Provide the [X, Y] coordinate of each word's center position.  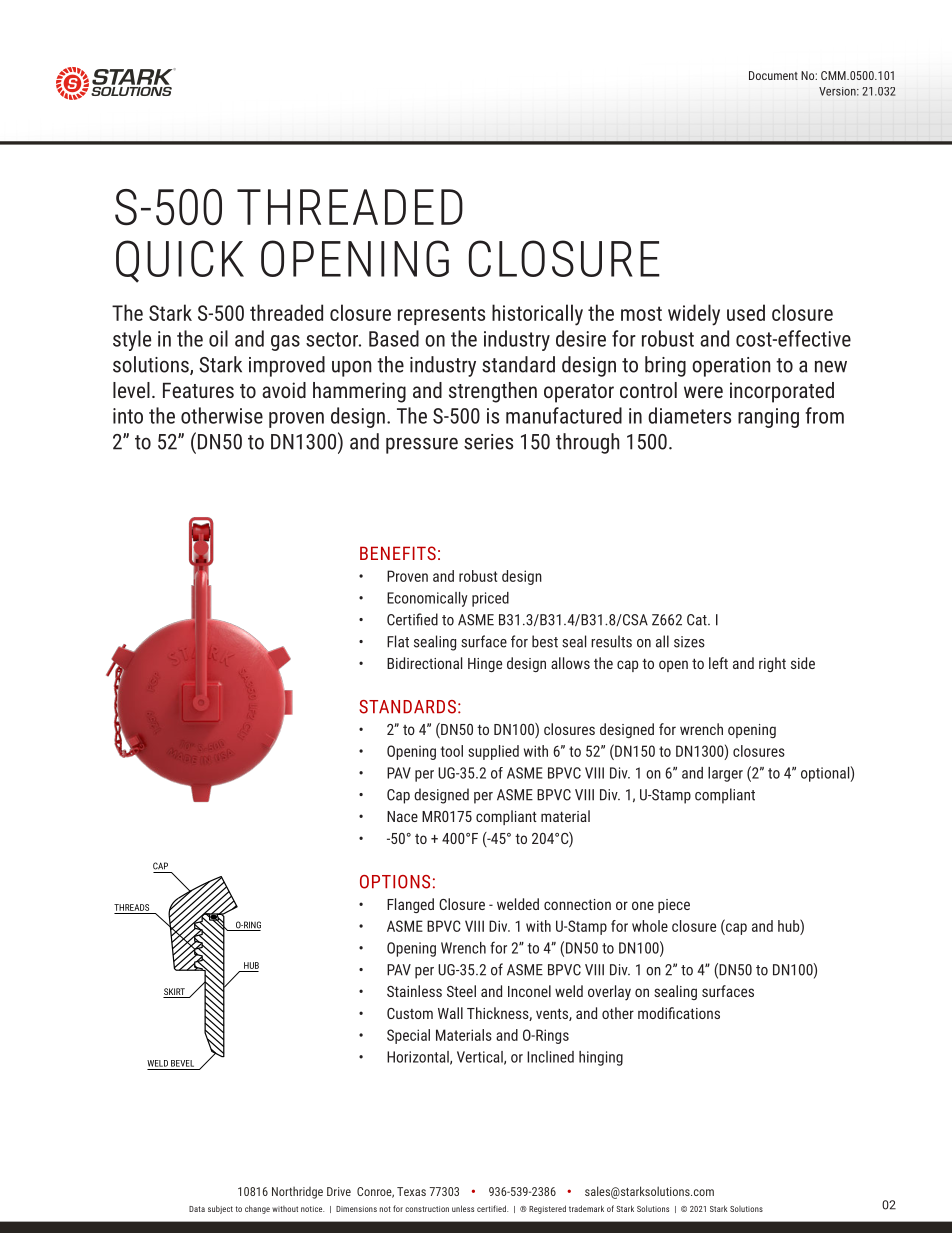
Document [773, 75]
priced [490, 599]
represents [441, 315]
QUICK [180, 261]
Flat [398, 641]
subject [220, 1209]
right [772, 664]
